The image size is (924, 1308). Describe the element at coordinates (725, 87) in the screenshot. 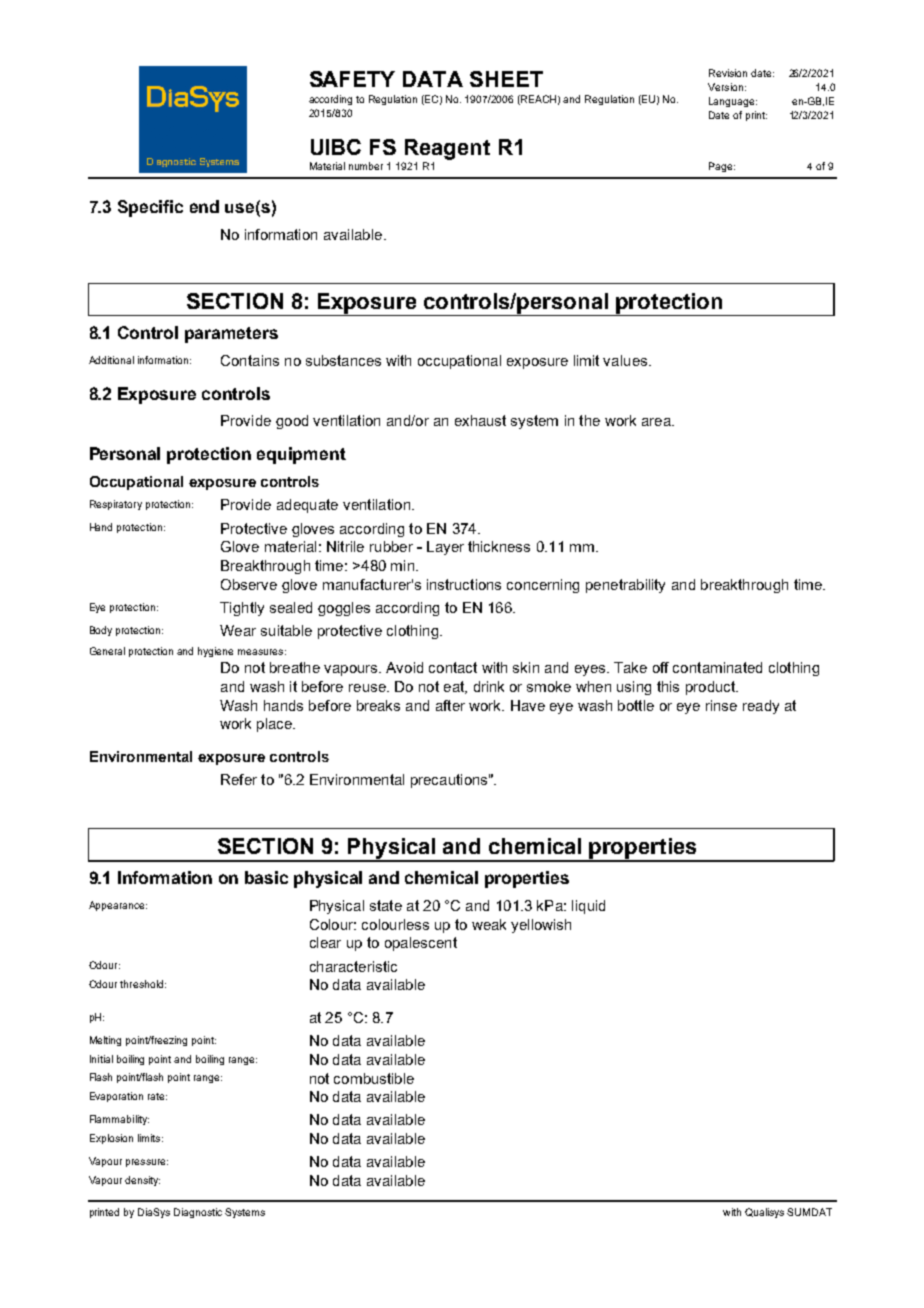

I see `Version` at that location.
